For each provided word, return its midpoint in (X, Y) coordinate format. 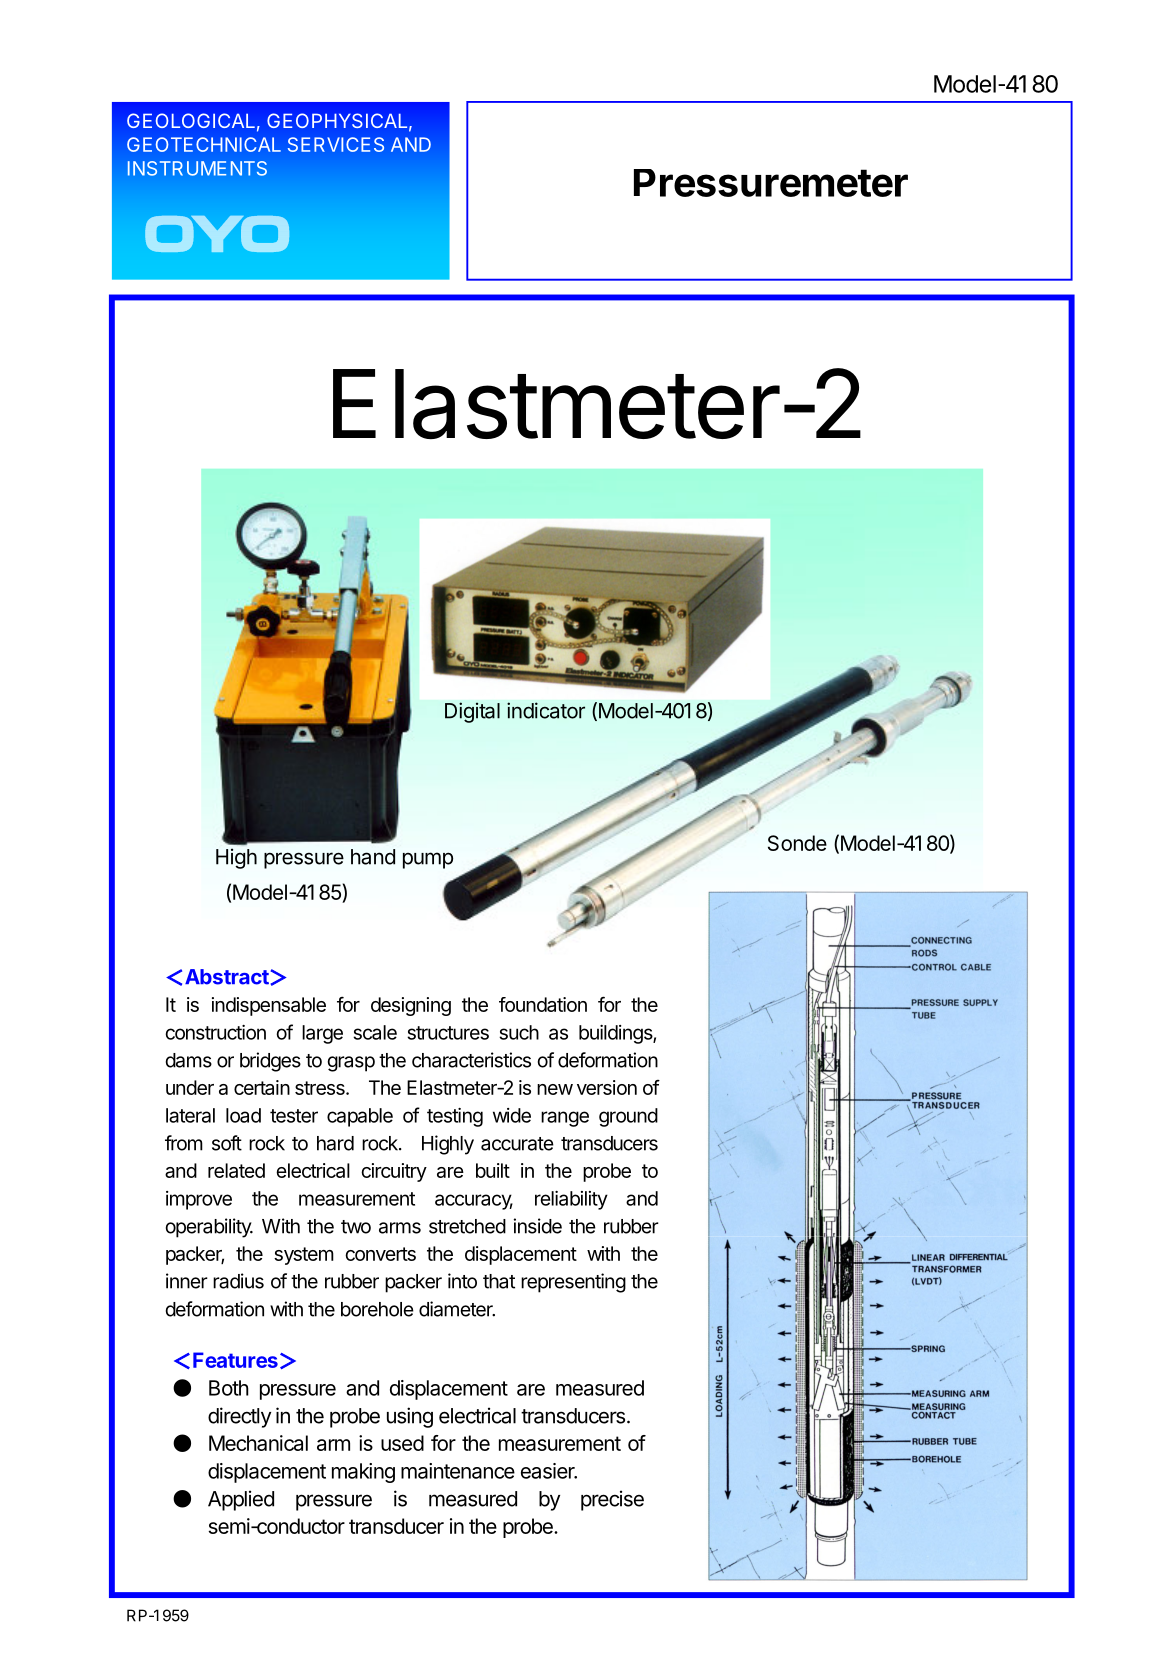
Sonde (797, 843)
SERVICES (336, 144)
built (493, 1170)
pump (428, 860)
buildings (616, 1034)
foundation (543, 1004)
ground (628, 1117)
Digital (472, 712)
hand (373, 857)
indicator (546, 710)
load (243, 1115)
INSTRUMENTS (197, 168)
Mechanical (258, 1443)
